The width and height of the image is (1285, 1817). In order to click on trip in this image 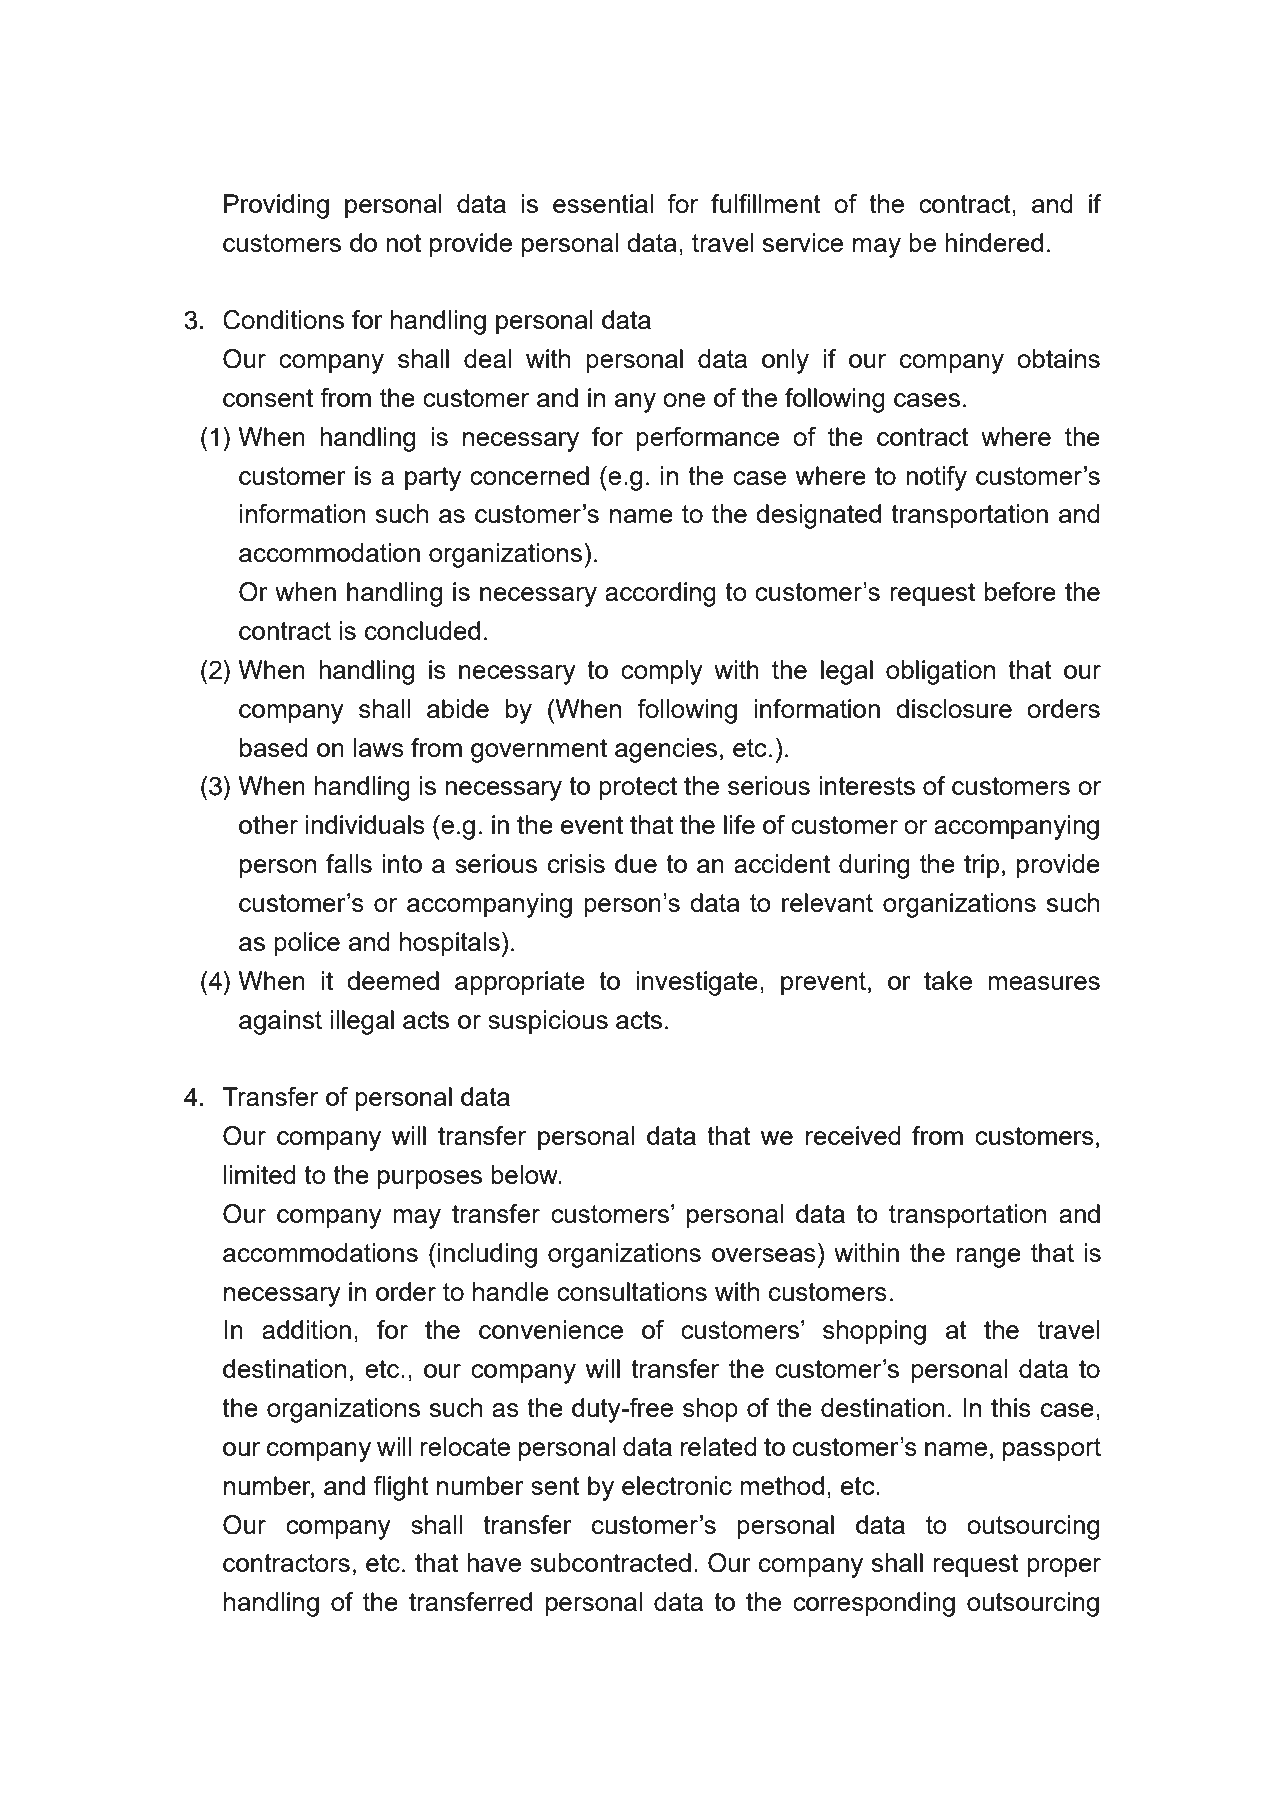, I will do `click(981, 866)`.
